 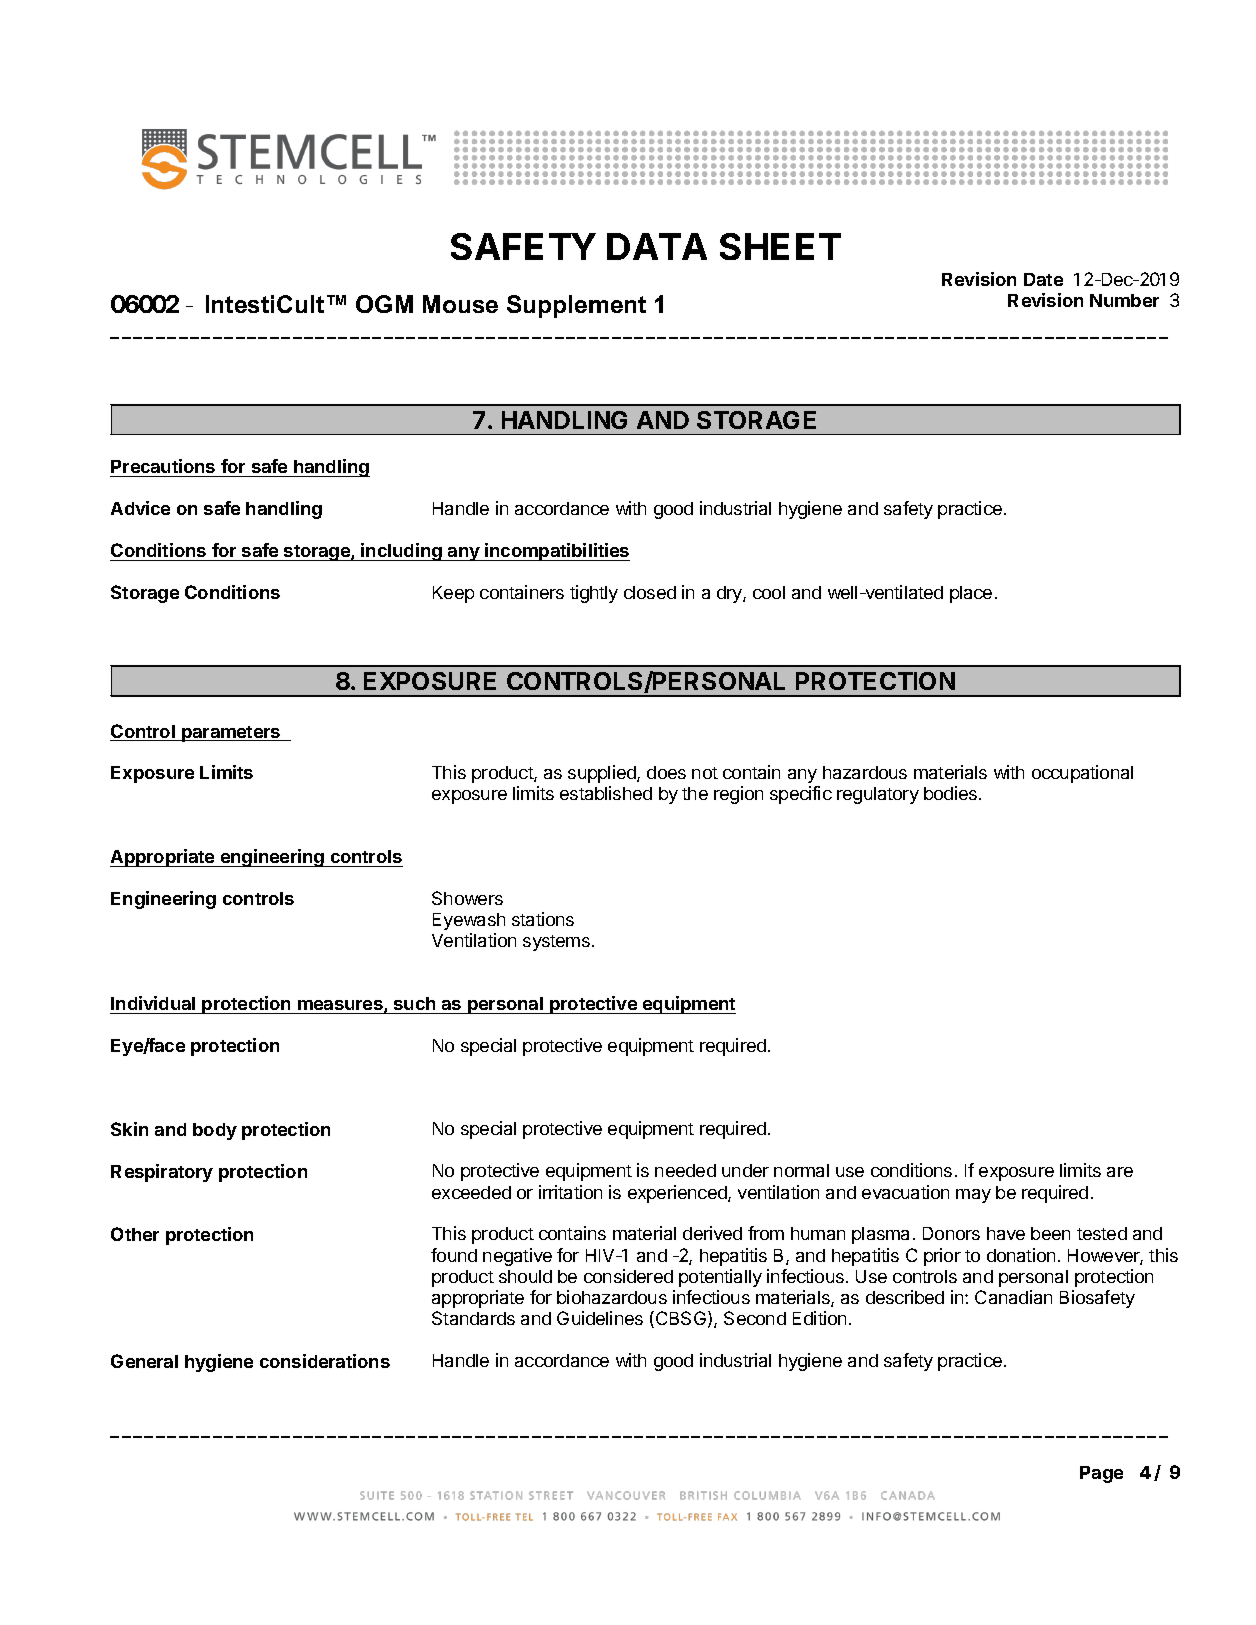 I want to click on needed, so click(x=685, y=1170).
